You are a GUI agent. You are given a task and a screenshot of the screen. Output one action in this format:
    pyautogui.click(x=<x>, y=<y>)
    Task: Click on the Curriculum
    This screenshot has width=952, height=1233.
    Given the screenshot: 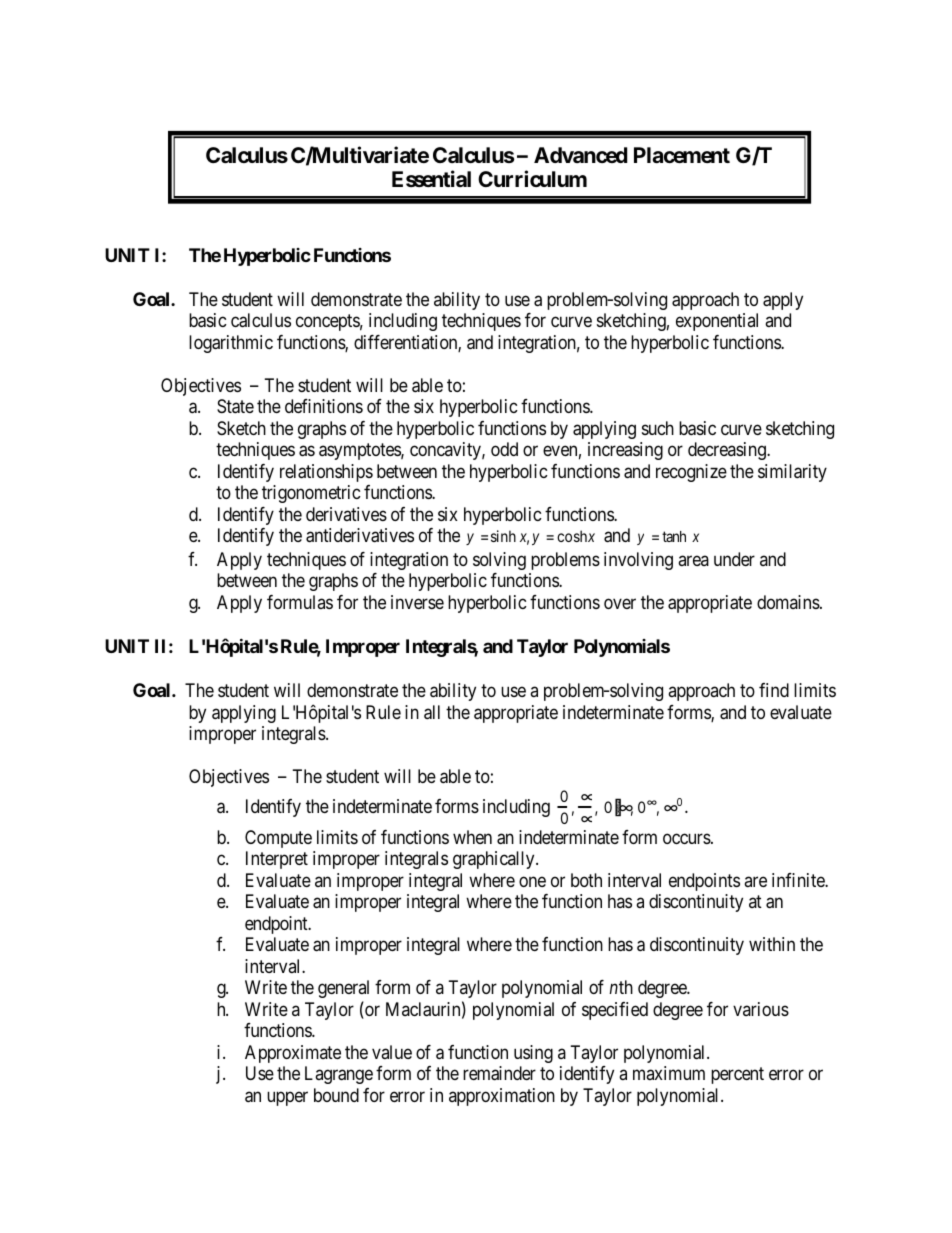 What is the action you would take?
    pyautogui.click(x=532, y=178)
